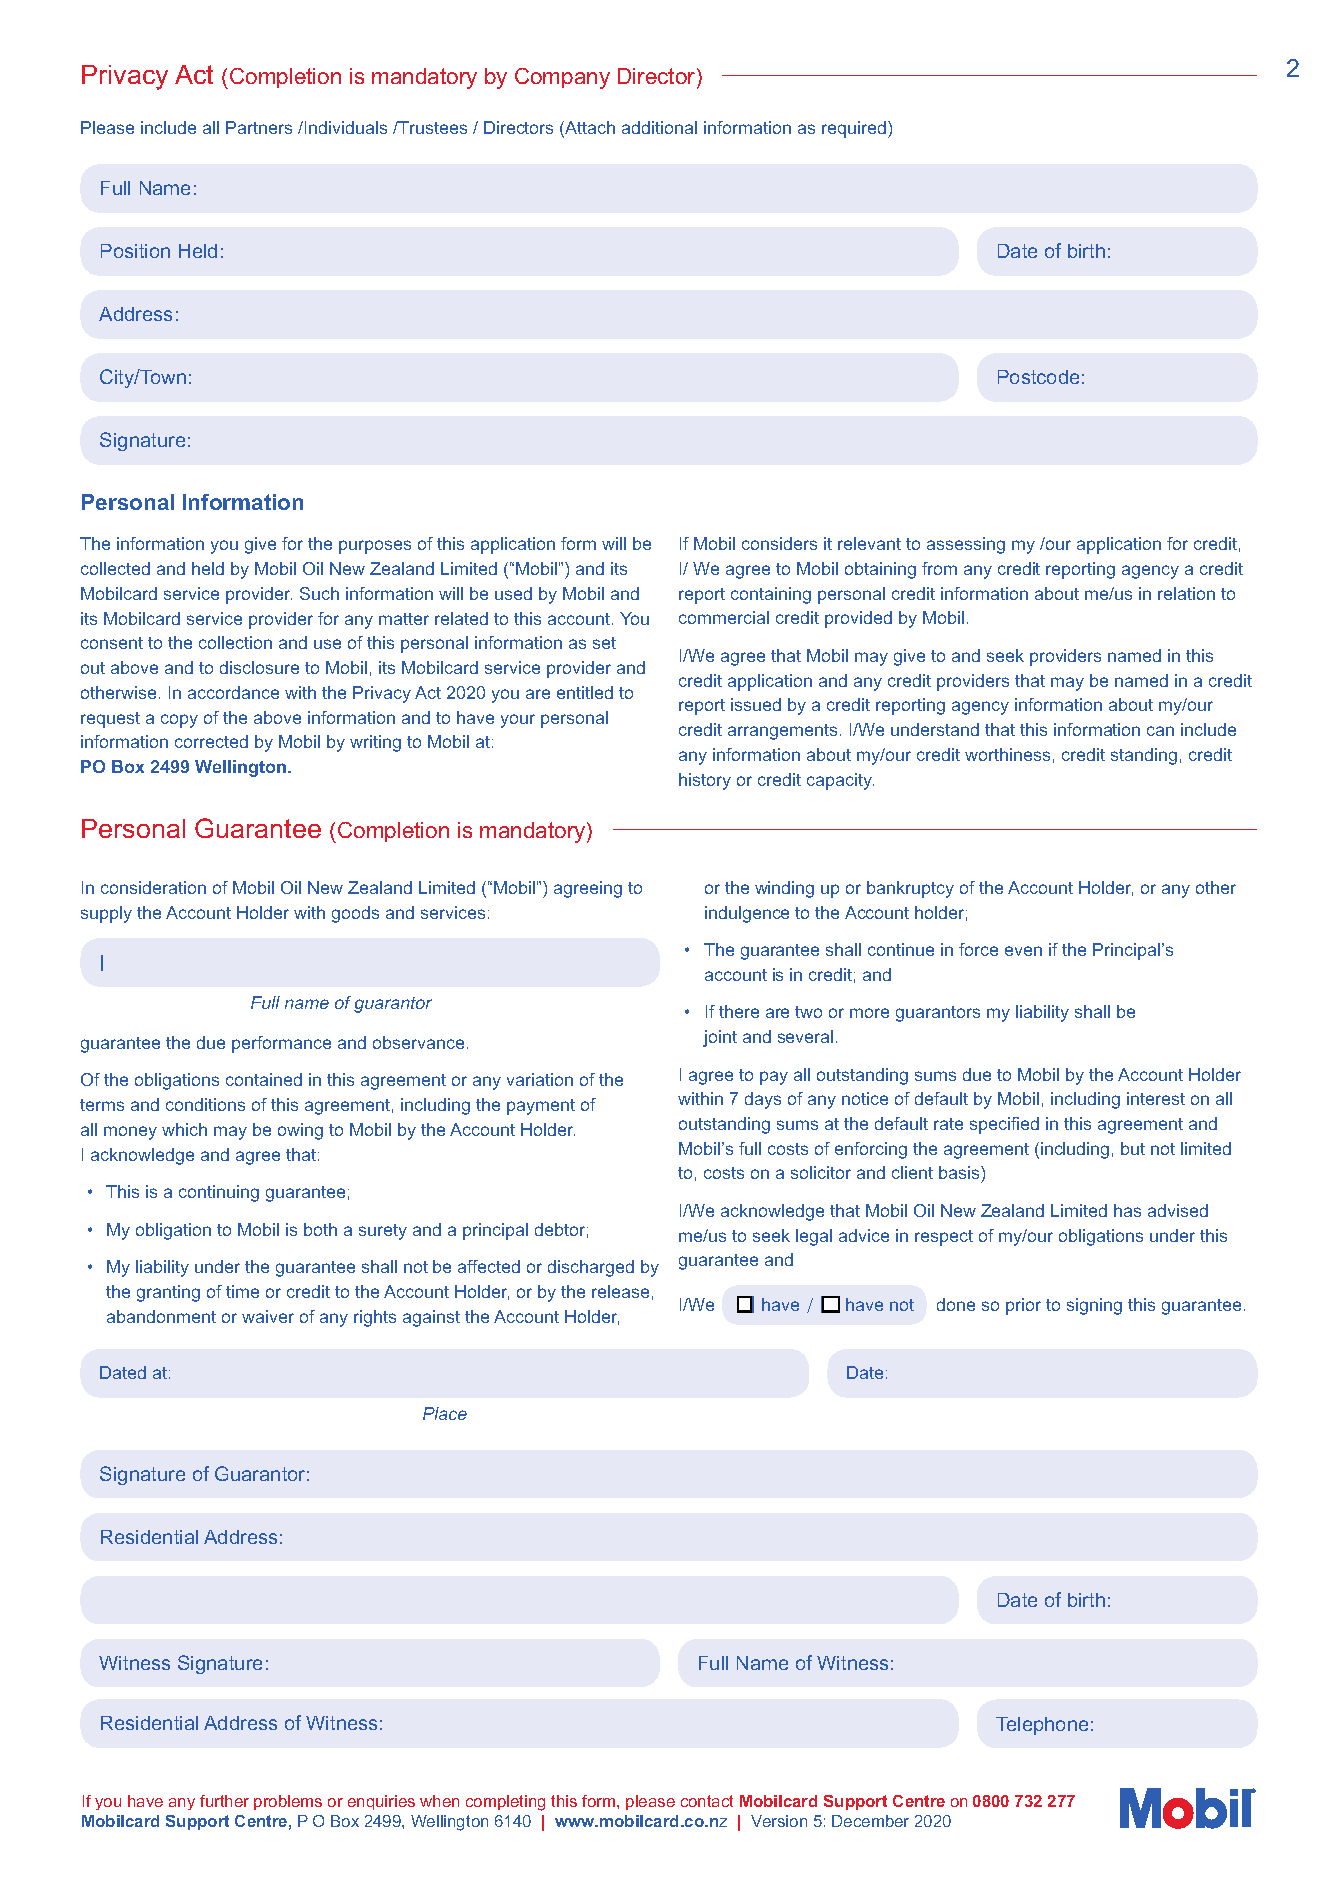  Describe the element at coordinates (219, 1193) in the image. I see `continuing` at that location.
